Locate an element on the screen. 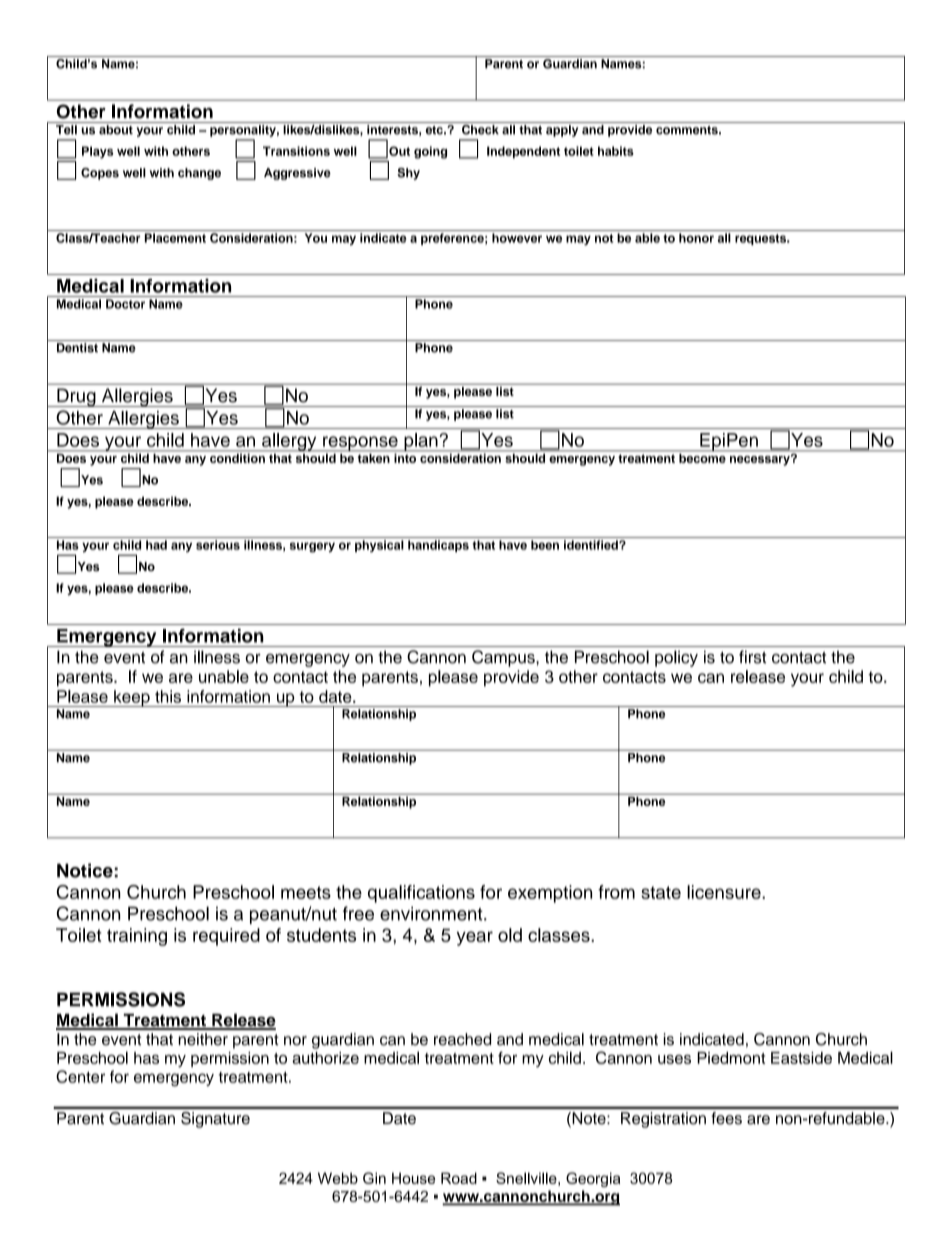 This screenshot has width=952, height=1233. environment is located at coordinates (432, 913).
